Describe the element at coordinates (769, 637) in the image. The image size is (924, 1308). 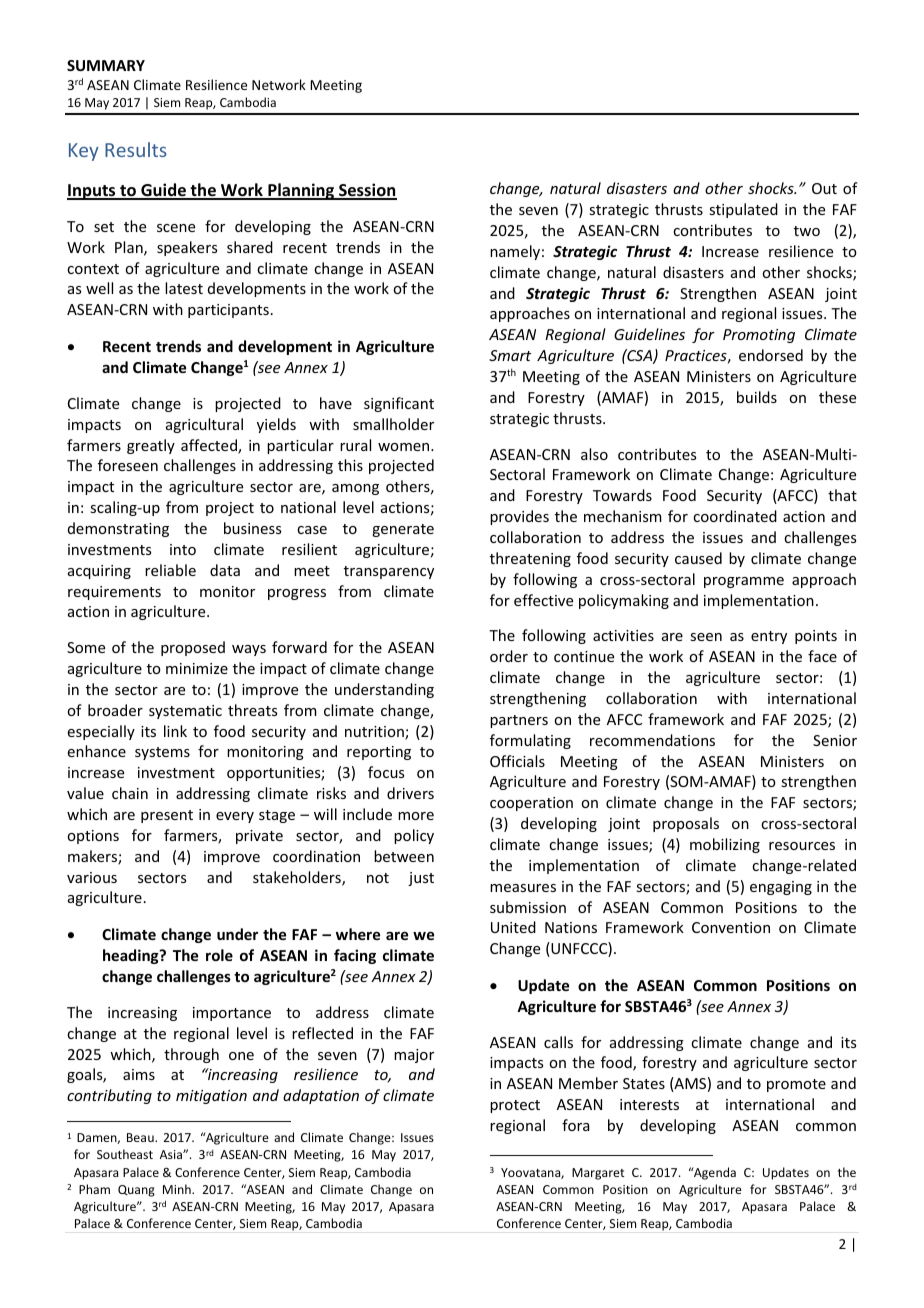
I see `entry` at that location.
